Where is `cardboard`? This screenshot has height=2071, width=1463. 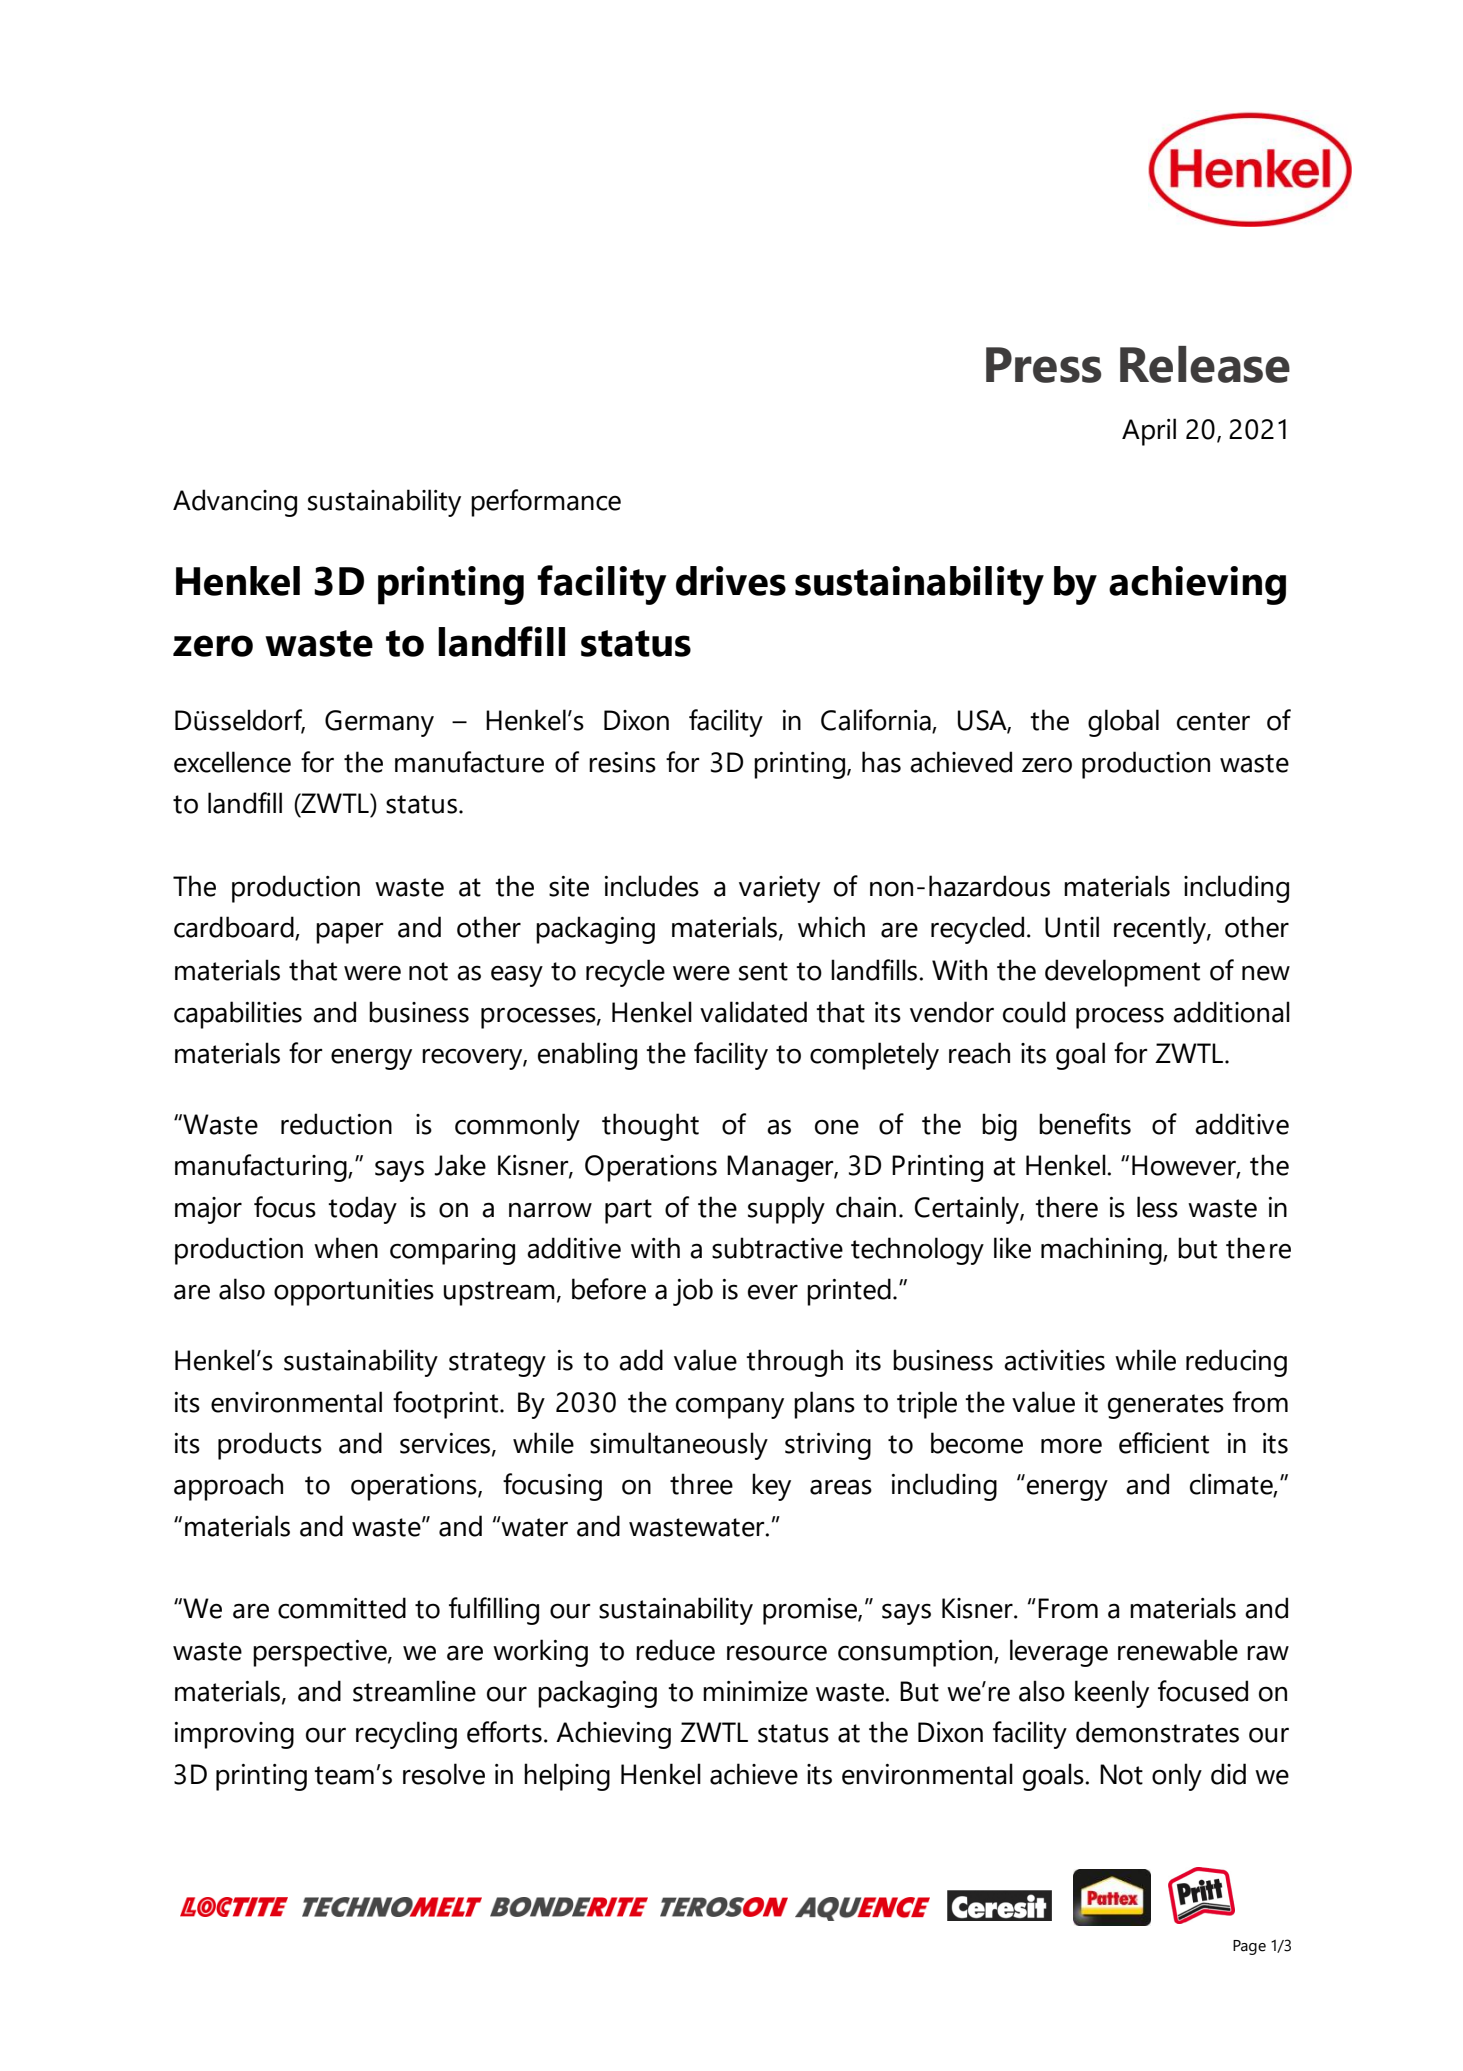
cardboard is located at coordinates (235, 928).
